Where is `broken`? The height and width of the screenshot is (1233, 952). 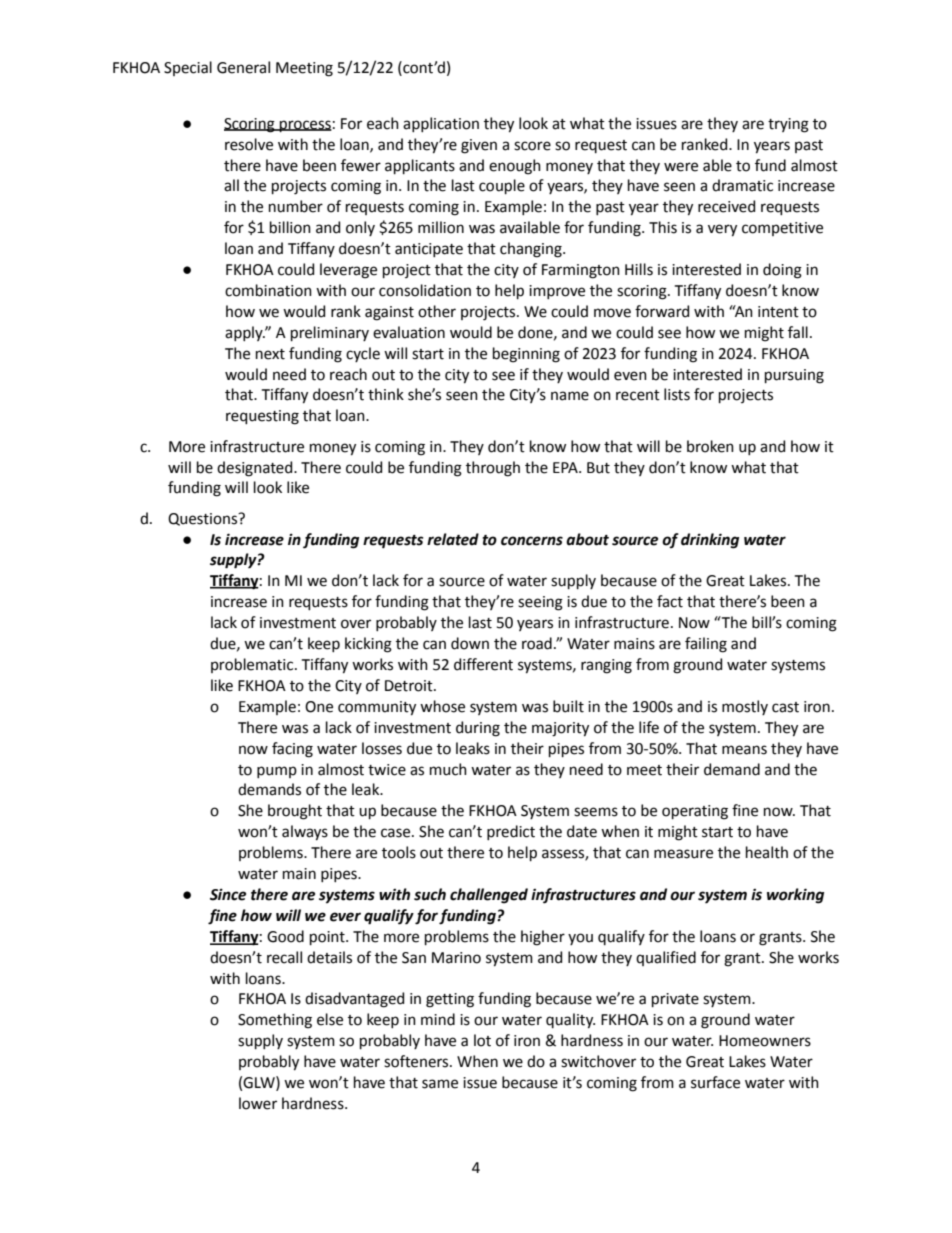 broken is located at coordinates (710, 446).
